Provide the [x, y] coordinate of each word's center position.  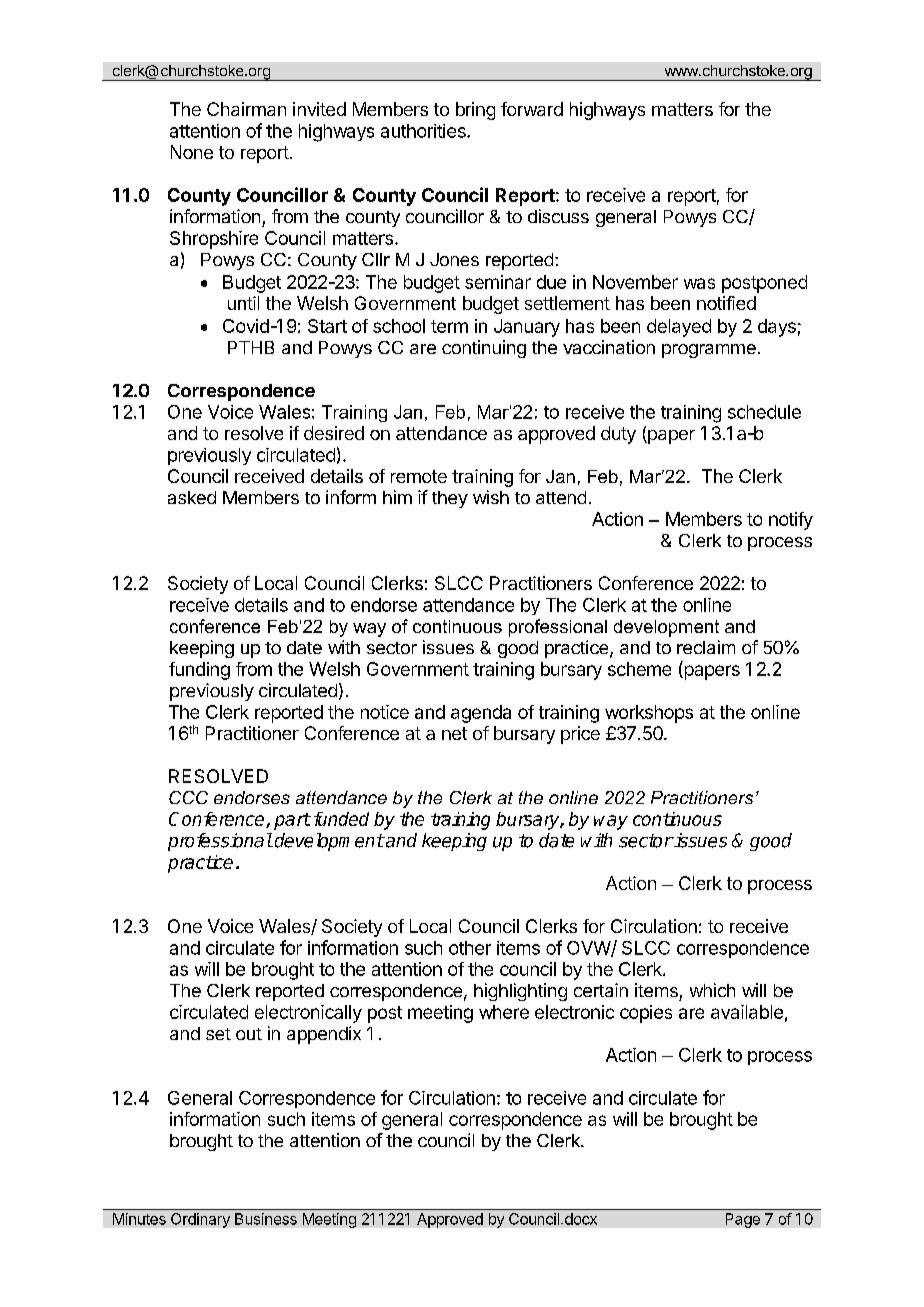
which [712, 990]
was [699, 283]
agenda [481, 714]
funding [199, 671]
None [192, 152]
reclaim [706, 647]
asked [192, 497]
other [470, 948]
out [249, 1034]
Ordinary [200, 1220]
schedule [764, 412]
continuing [484, 349]
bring [475, 111]
